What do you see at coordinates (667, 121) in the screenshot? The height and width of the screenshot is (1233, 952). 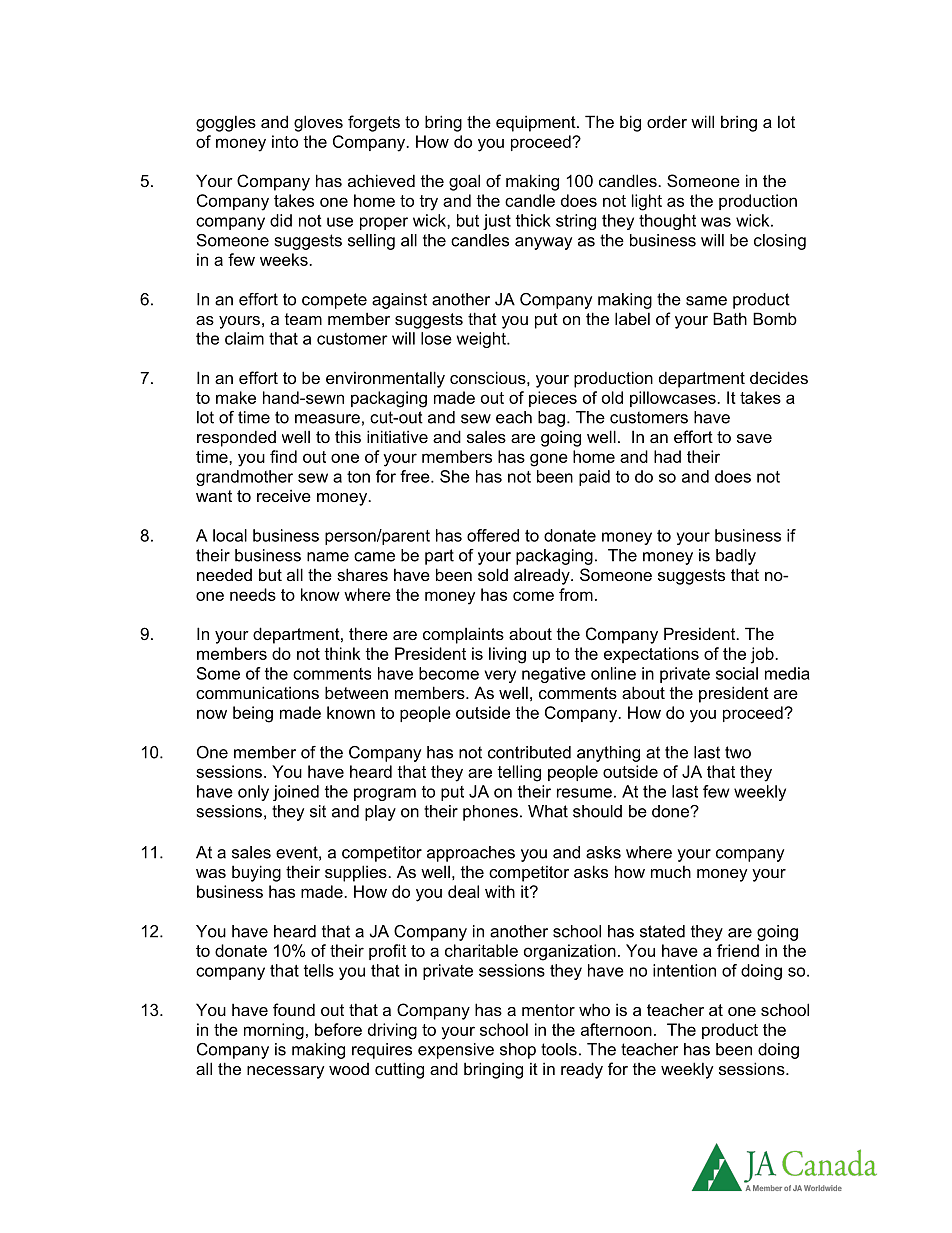 I see `order` at bounding box center [667, 121].
